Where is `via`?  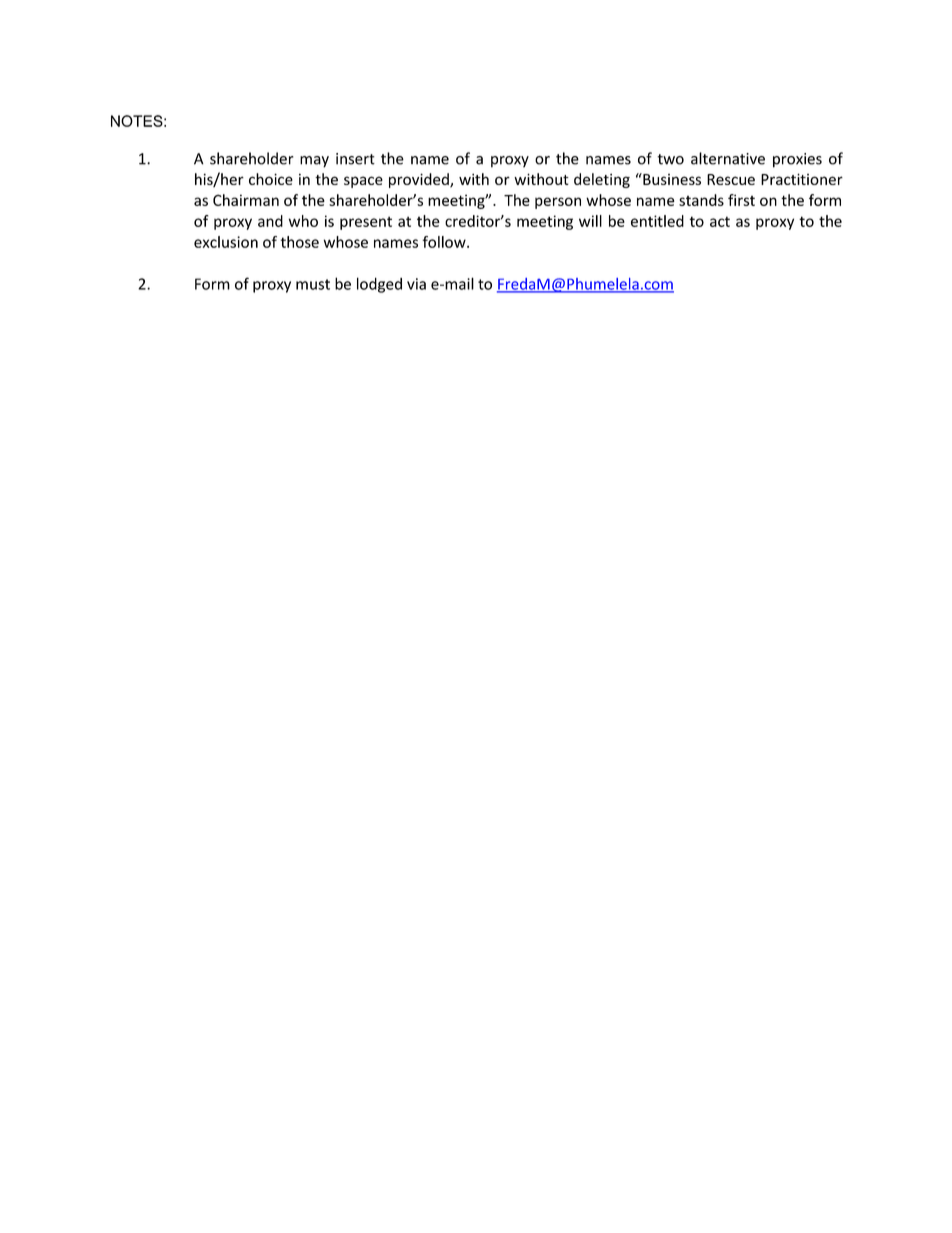
via is located at coordinates (416, 284).
